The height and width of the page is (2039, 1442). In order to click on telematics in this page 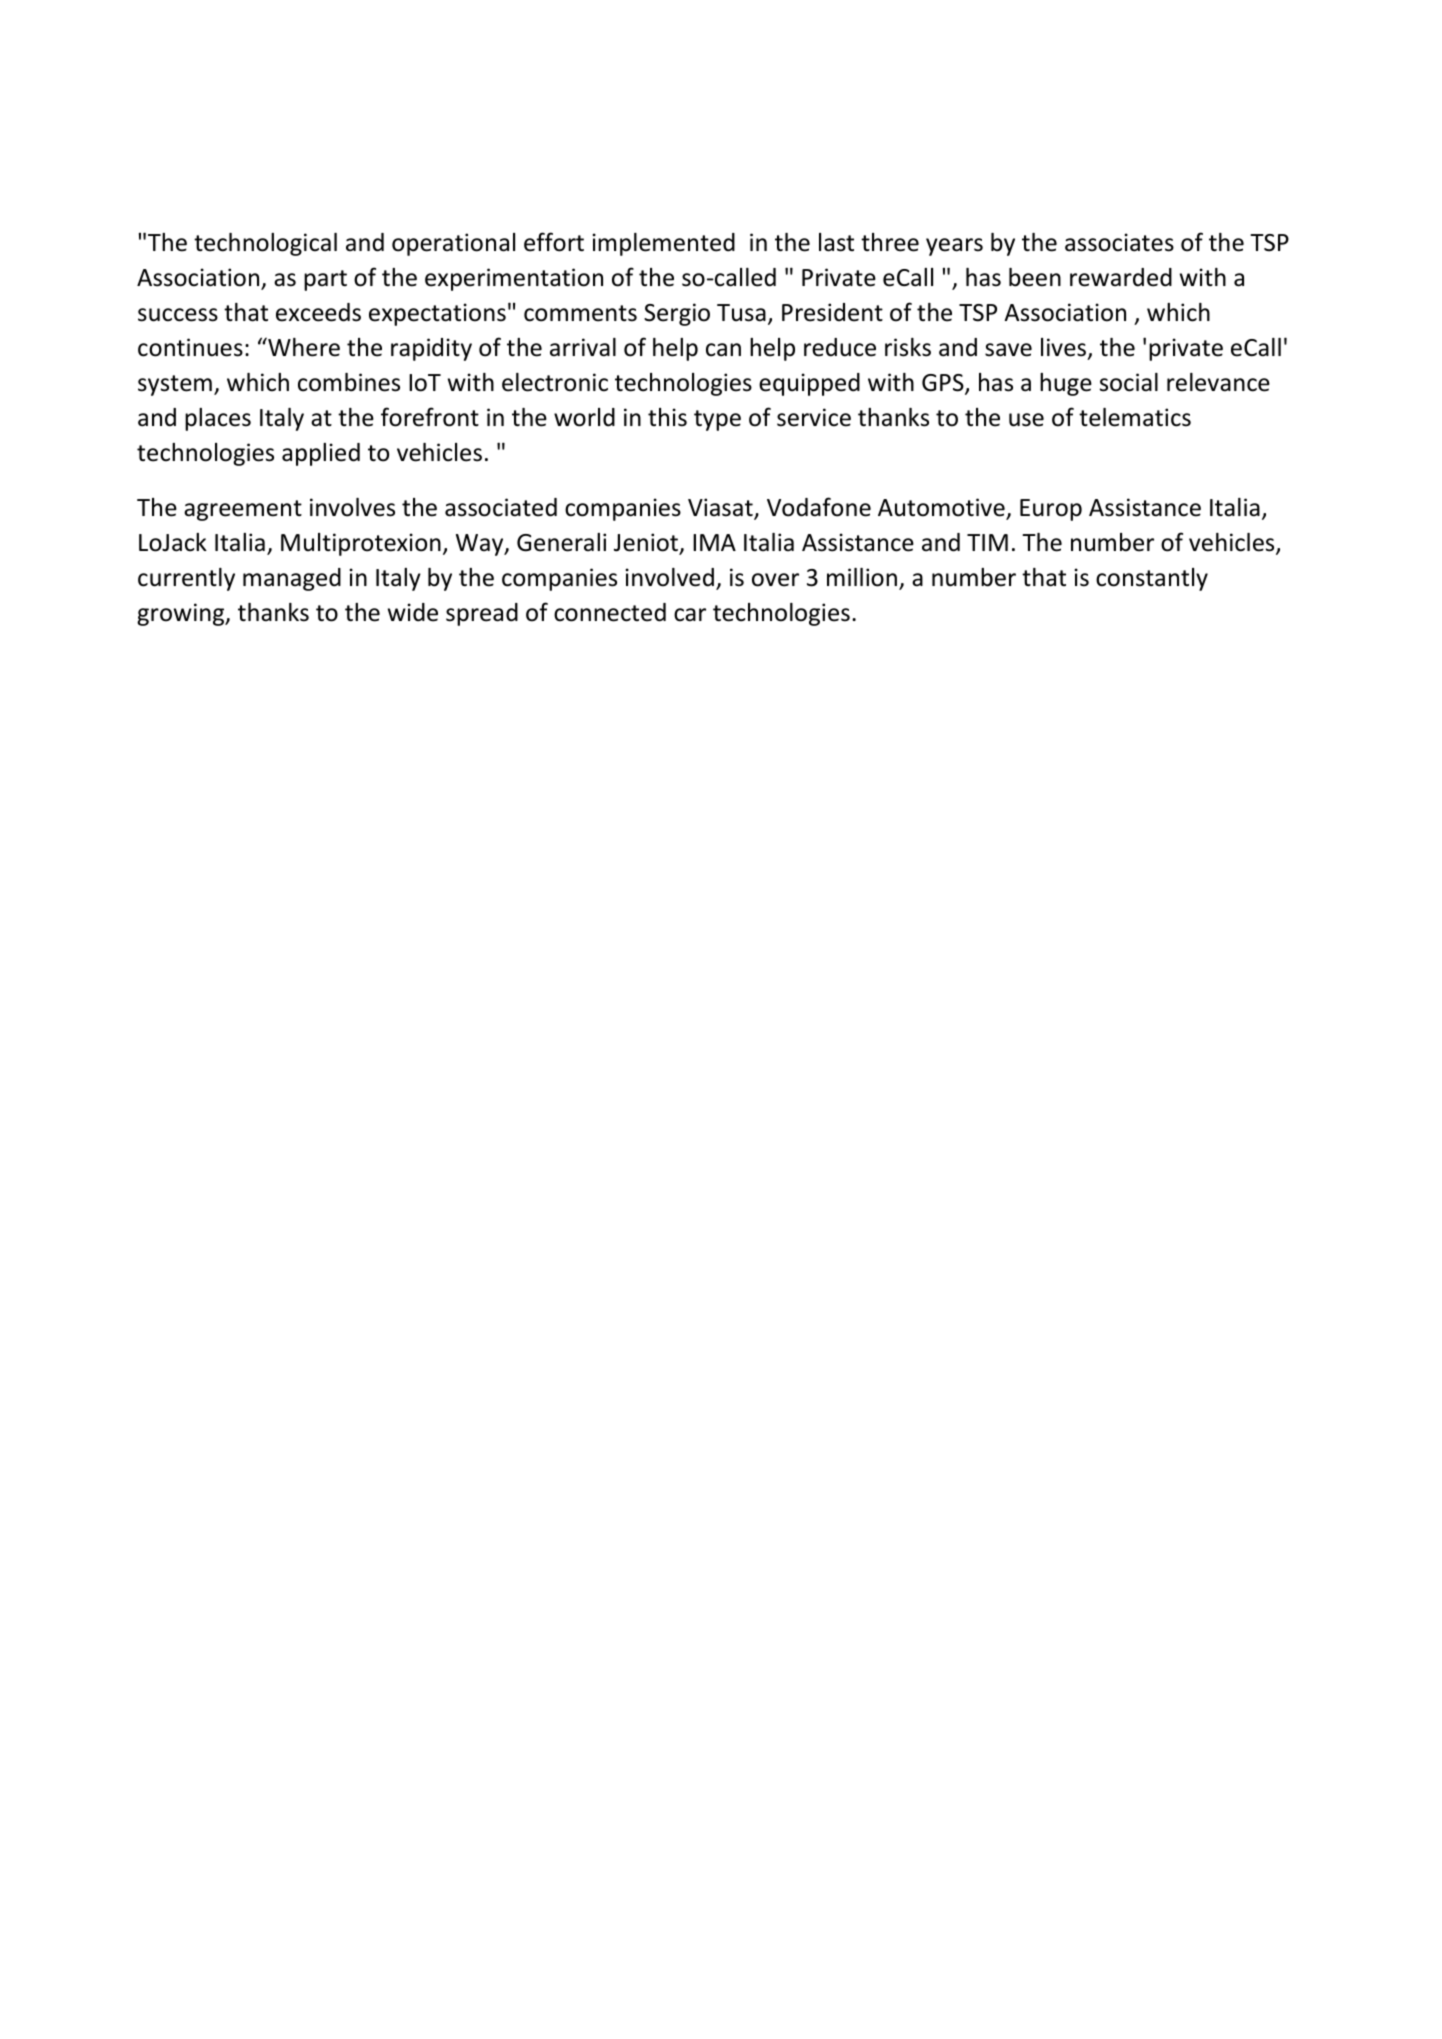, I will do `click(1135, 417)`.
